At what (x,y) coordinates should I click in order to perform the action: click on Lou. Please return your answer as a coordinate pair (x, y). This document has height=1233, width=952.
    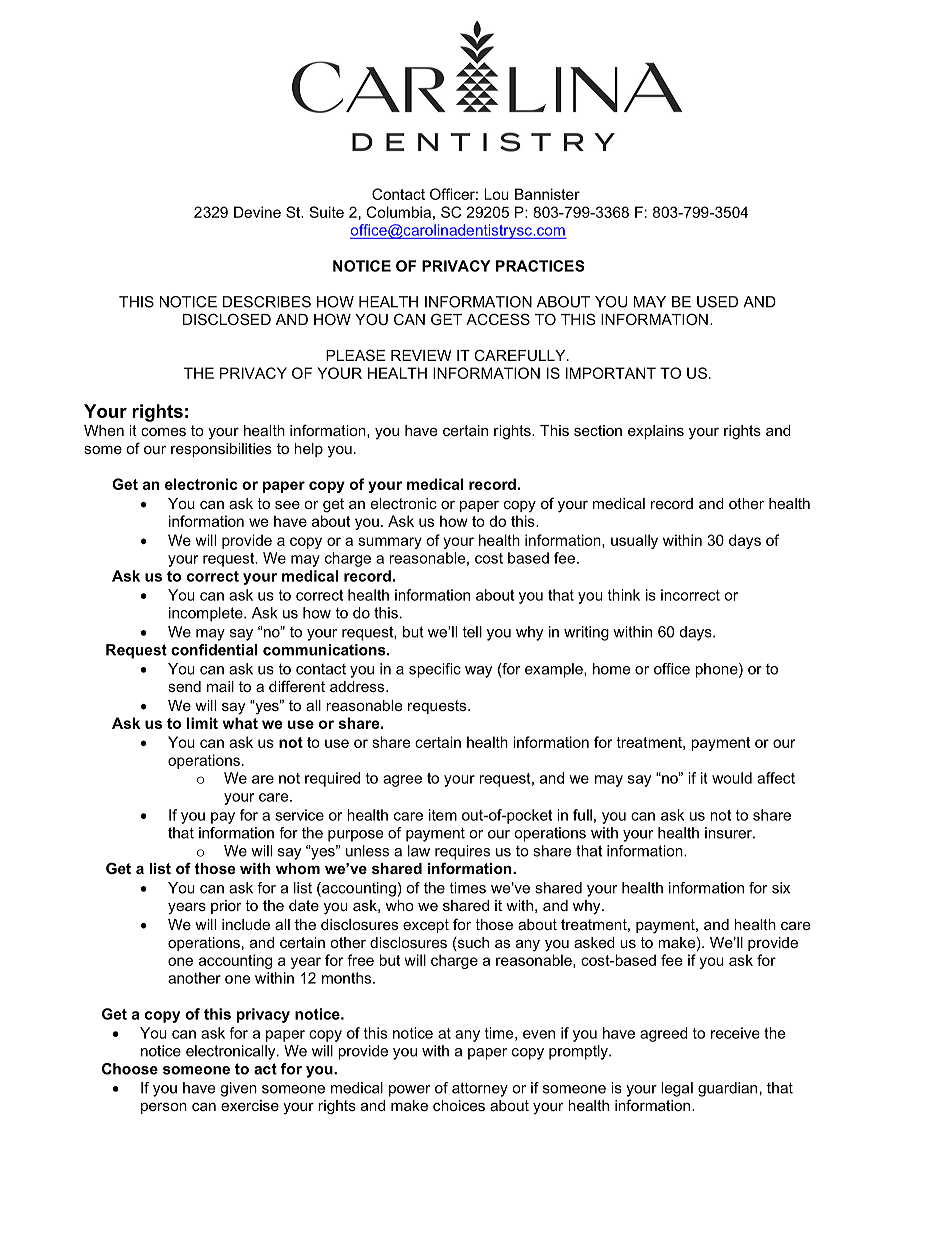
    Looking at the image, I should click on (497, 194).
